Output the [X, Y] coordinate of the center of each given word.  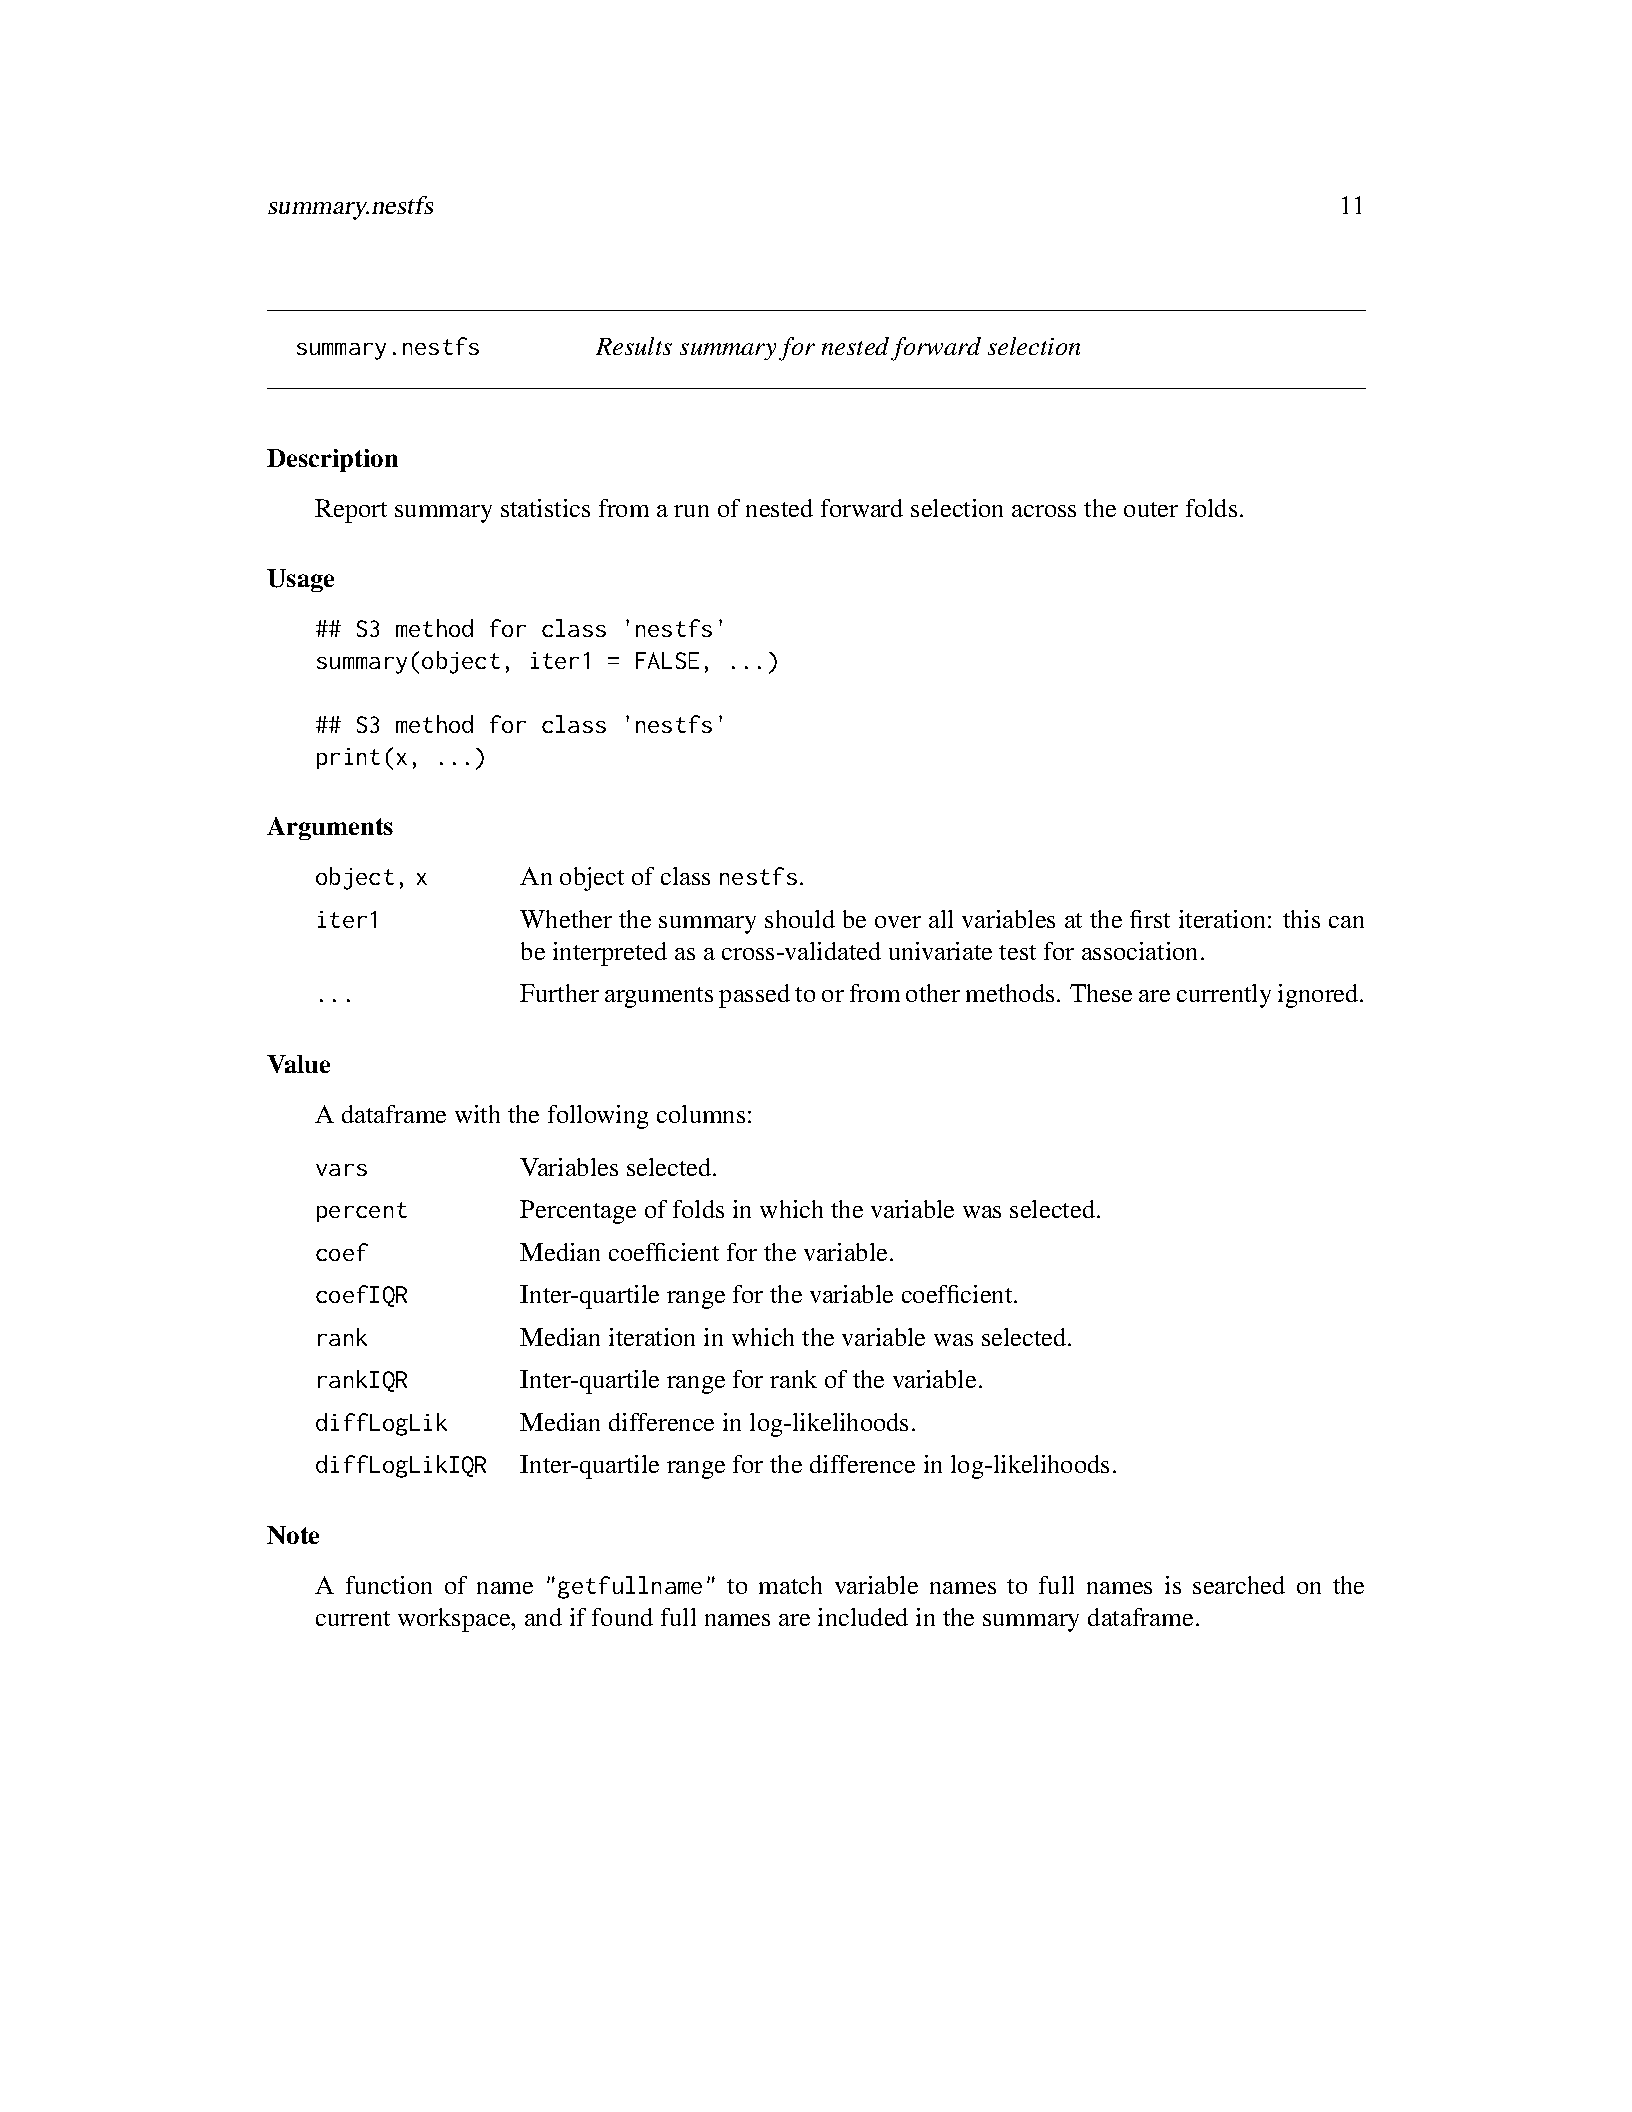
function [389, 1585]
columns [701, 1114]
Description [332, 460]
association [1139, 951]
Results [634, 346]
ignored [1319, 996]
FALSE [667, 660]
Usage [300, 580]
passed [754, 996]
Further [559, 993]
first [1150, 919]
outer [1151, 509]
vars [341, 1170]
